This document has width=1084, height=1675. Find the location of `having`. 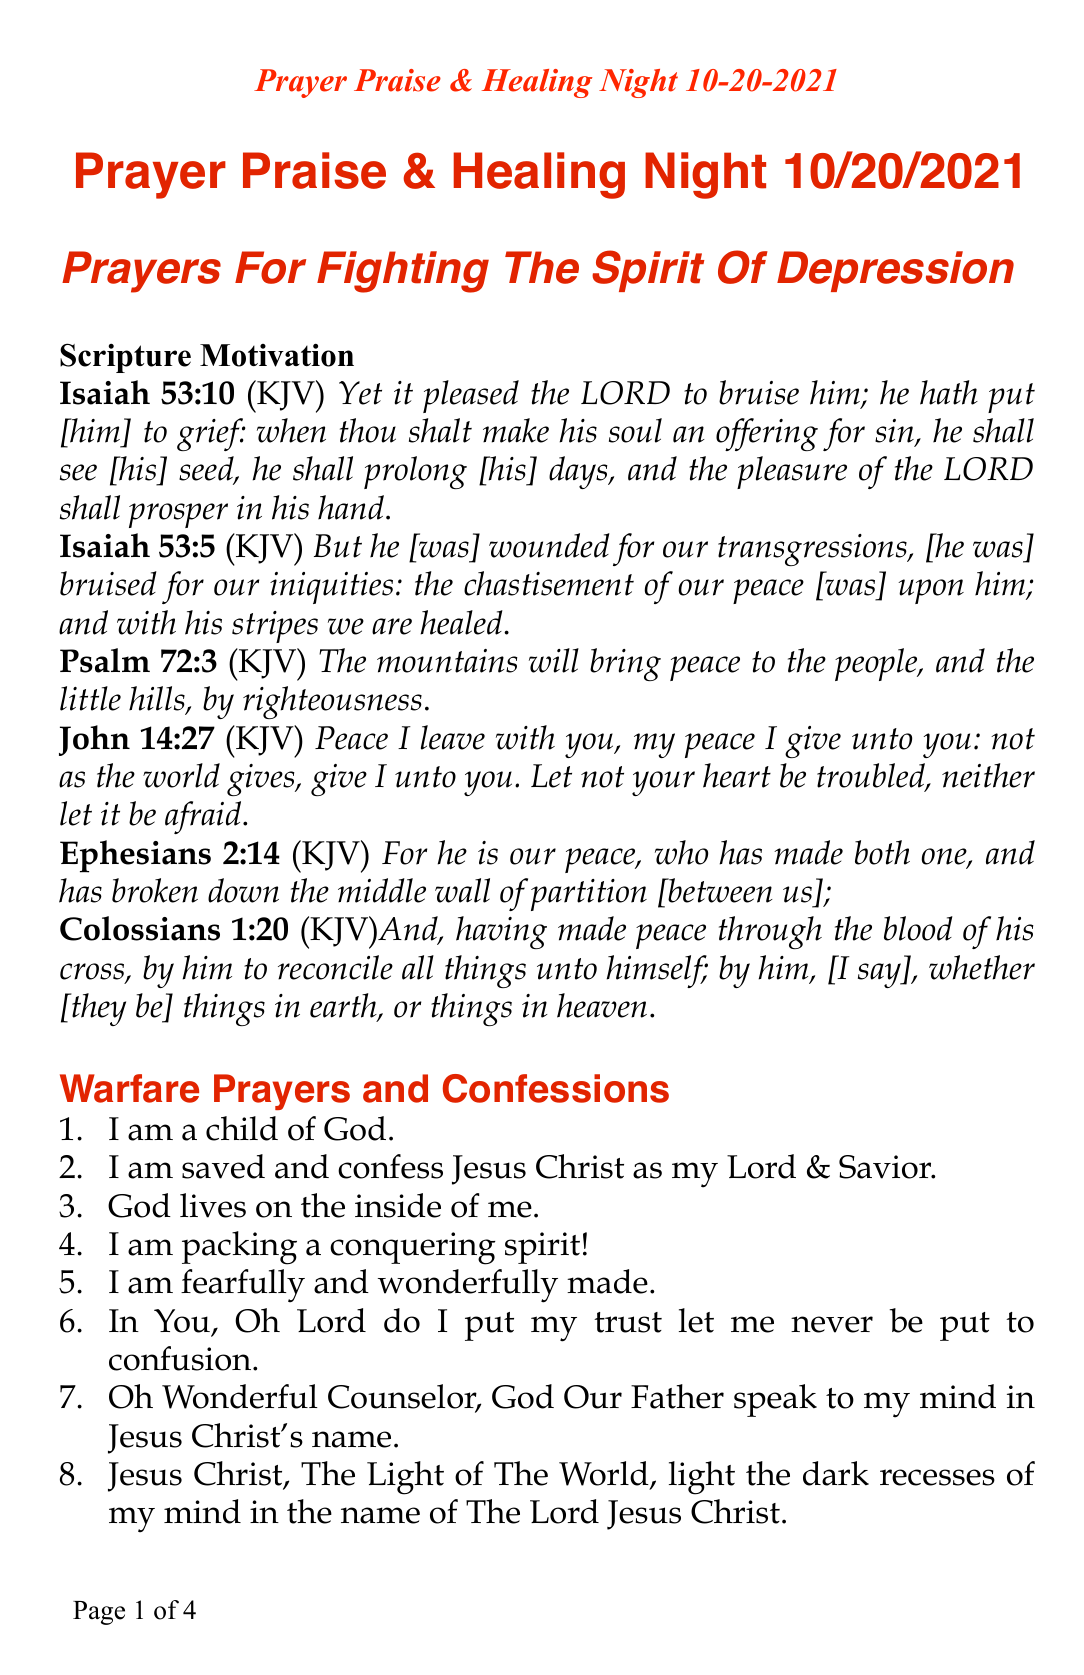

having is located at coordinates (501, 932).
